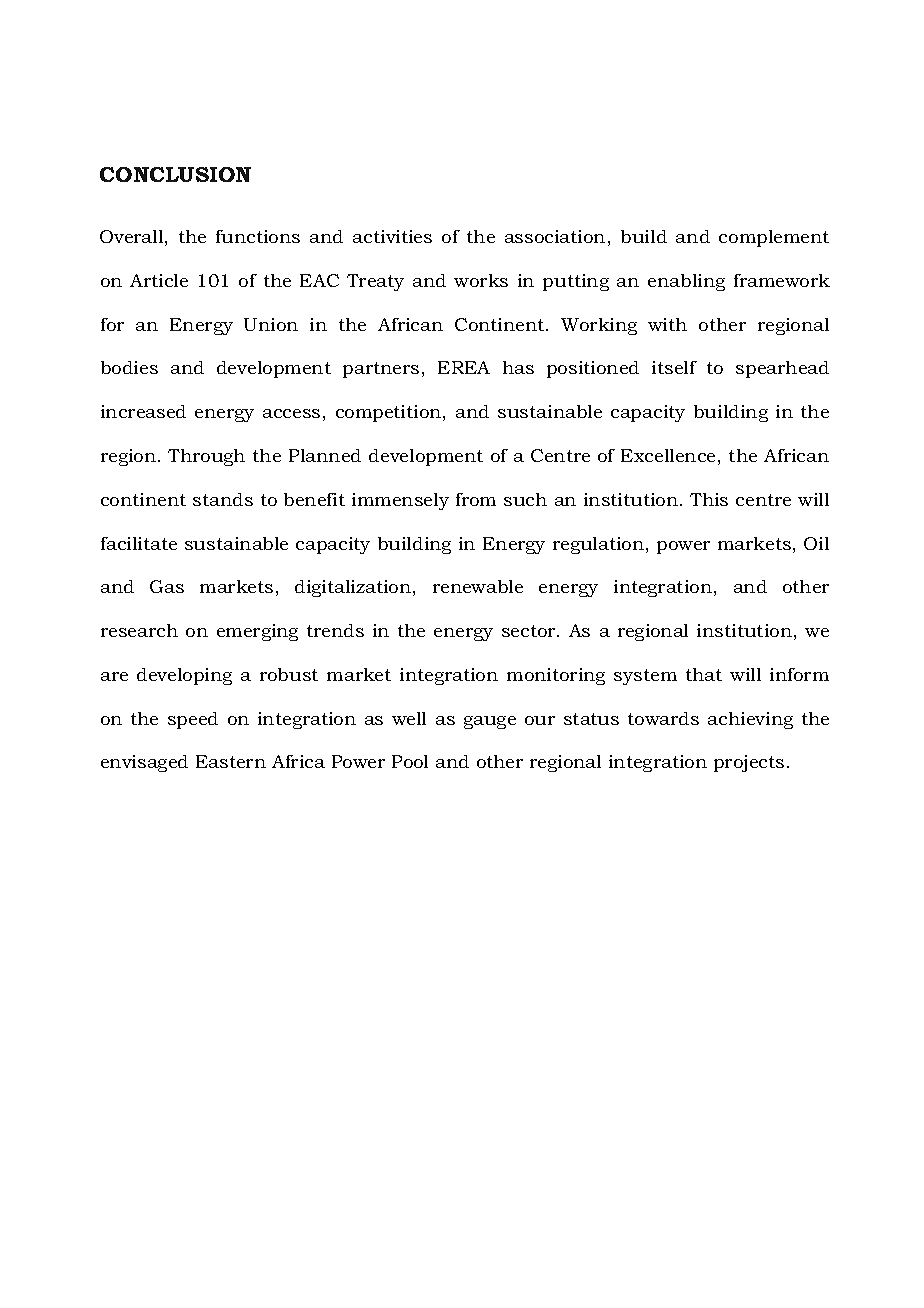 This page has width=924, height=1308. I want to click on gauge, so click(490, 722).
